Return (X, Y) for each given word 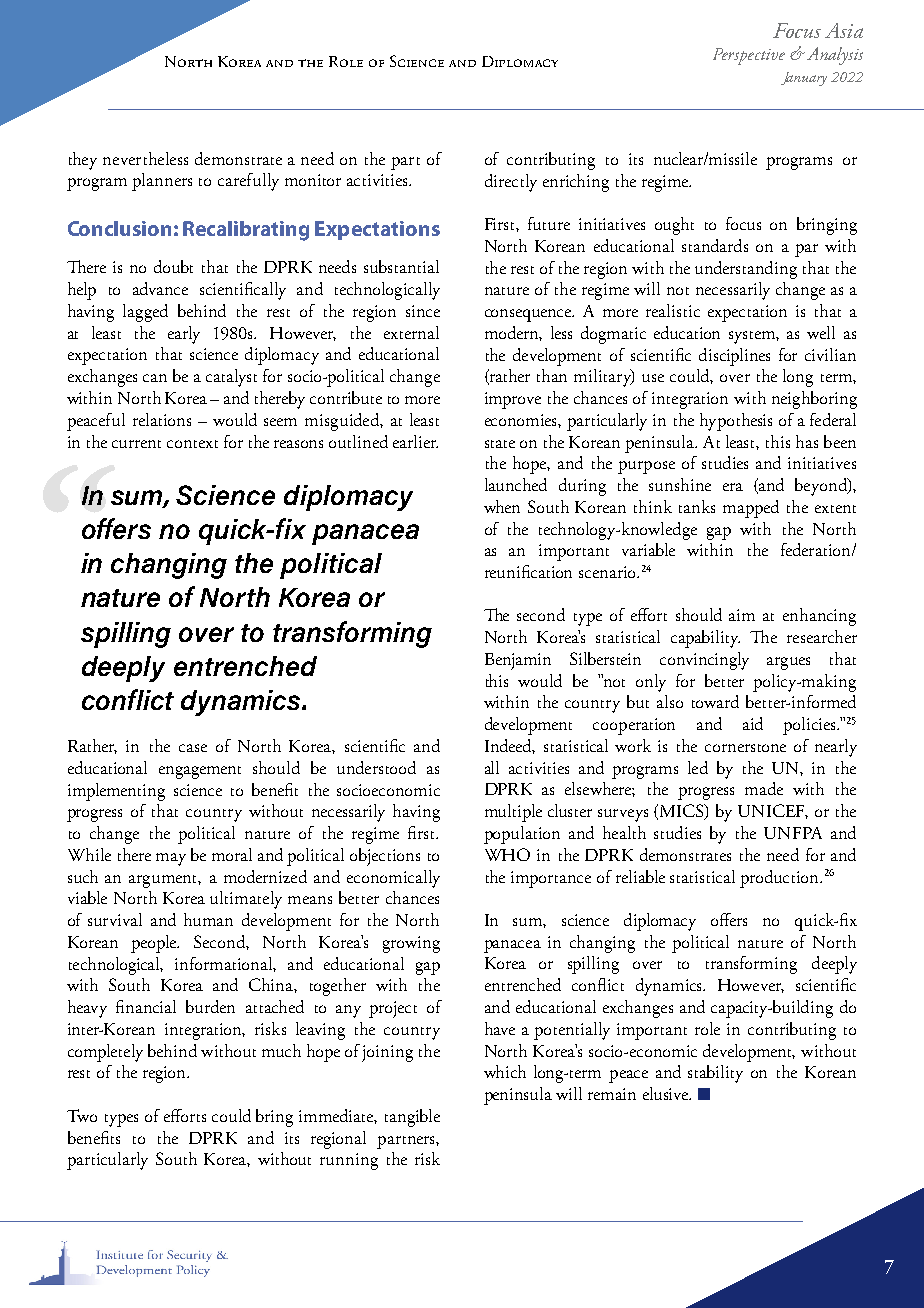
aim (742, 615)
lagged (145, 313)
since (423, 311)
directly (511, 183)
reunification (528, 571)
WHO (507, 854)
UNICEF (773, 811)
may (171, 859)
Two (82, 1115)
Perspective (749, 56)
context (192, 444)
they (83, 161)
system (754, 337)
